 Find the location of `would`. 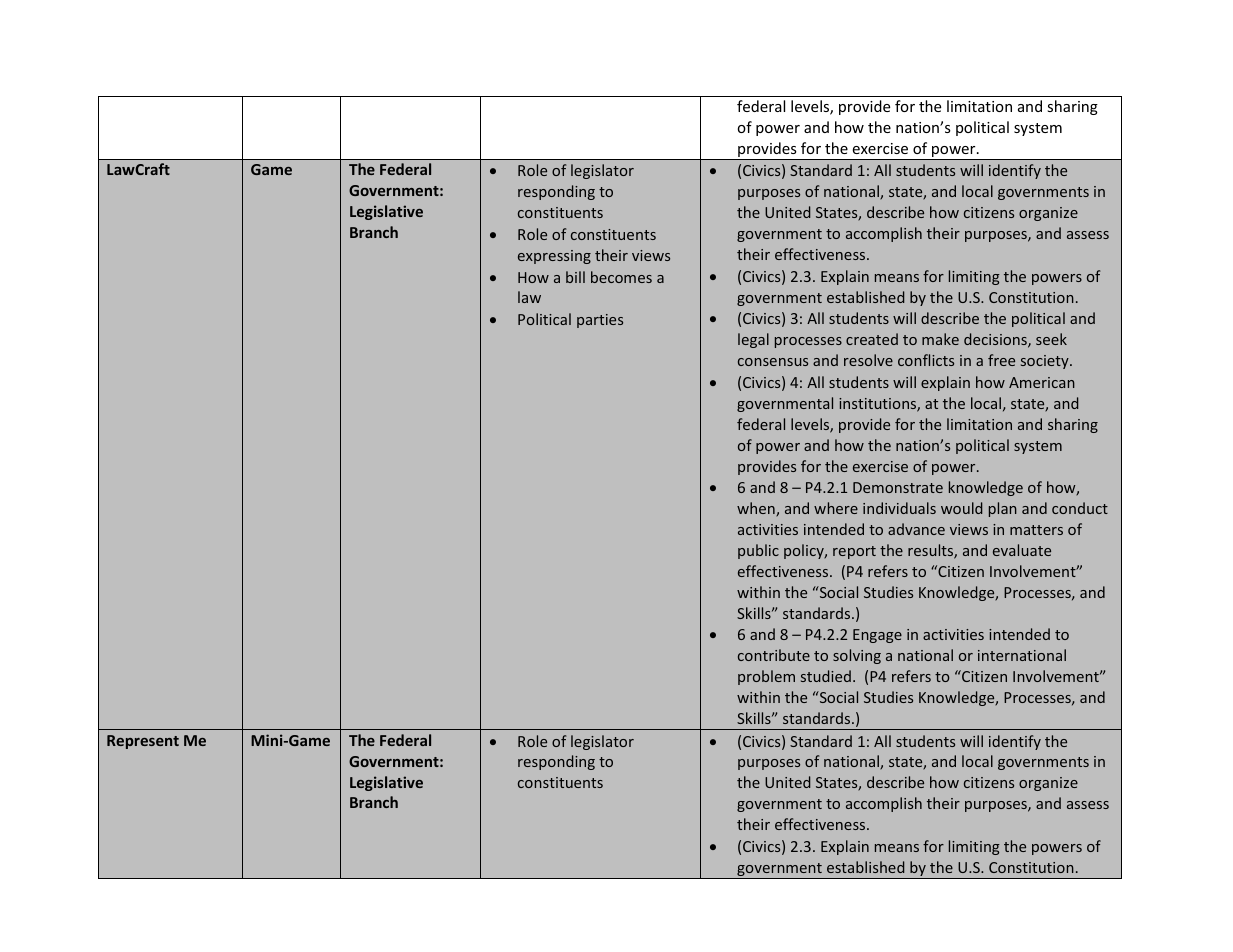

would is located at coordinates (961, 508).
